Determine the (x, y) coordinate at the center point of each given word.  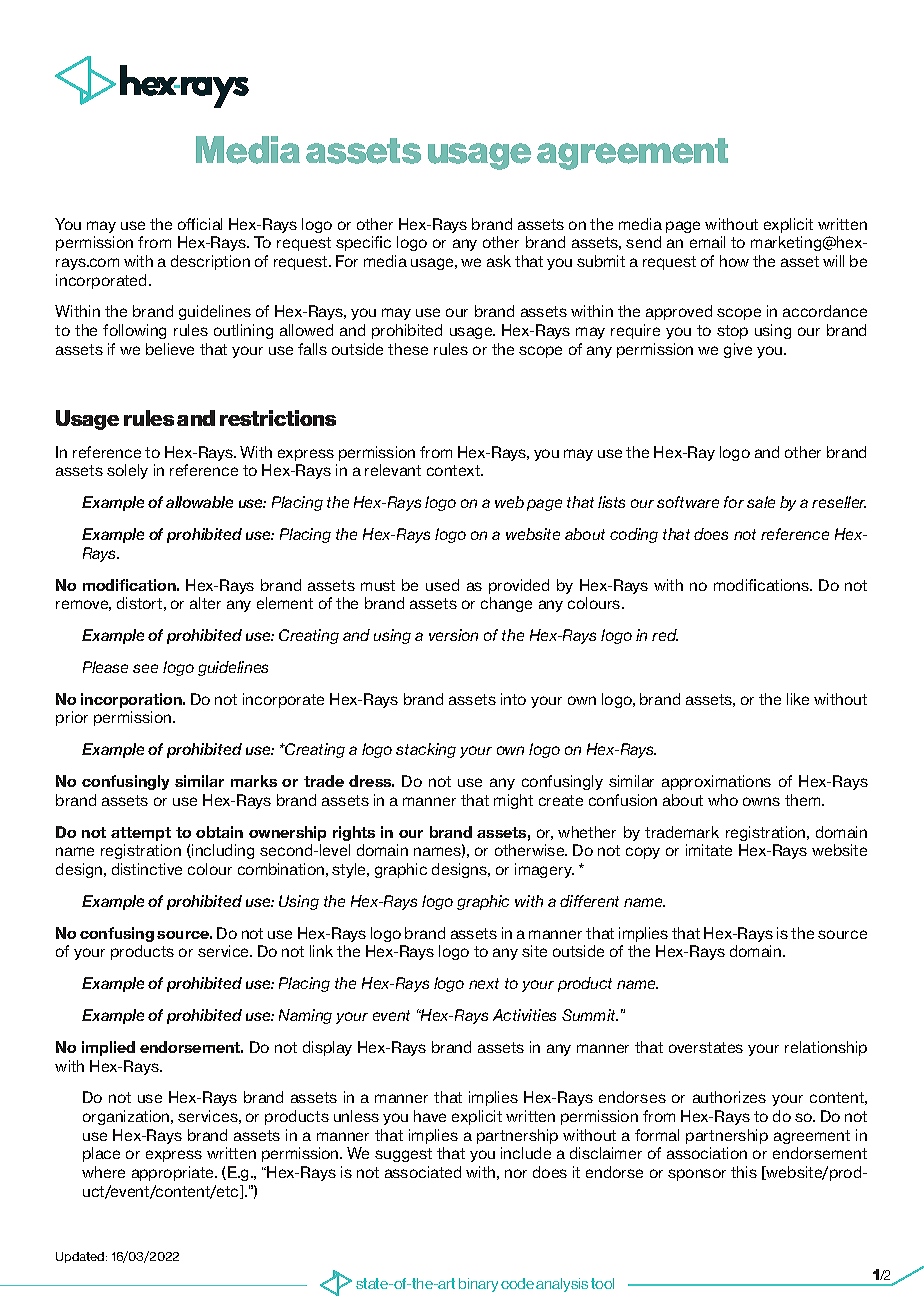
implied (108, 1048)
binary (478, 1285)
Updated (81, 1257)
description (210, 262)
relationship (826, 1048)
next (484, 983)
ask (499, 261)
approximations (716, 782)
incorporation (132, 700)
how (734, 261)
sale (761, 502)
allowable (199, 502)
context (454, 470)
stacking (426, 750)
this (744, 1172)
